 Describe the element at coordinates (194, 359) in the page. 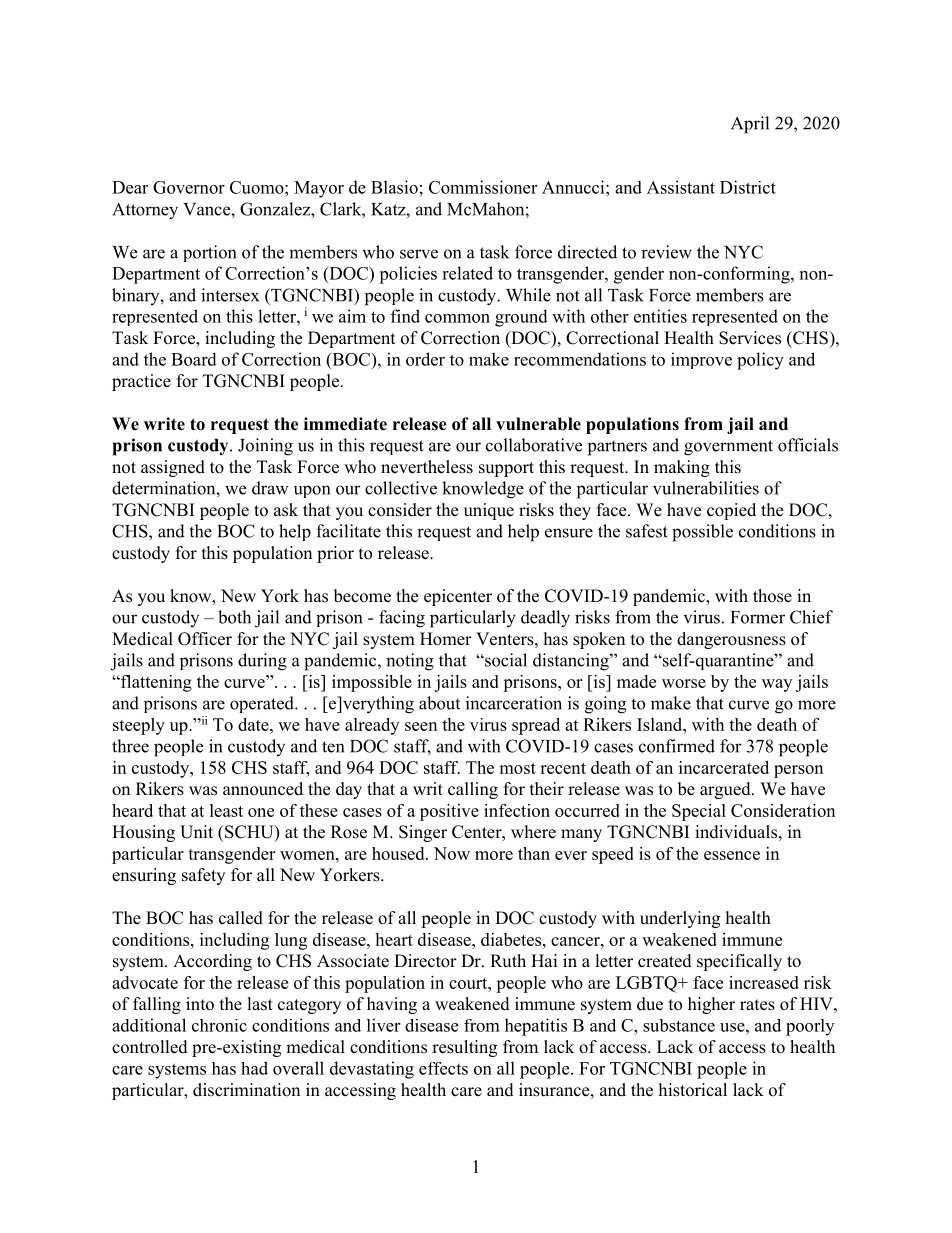

I see `Board` at that location.
